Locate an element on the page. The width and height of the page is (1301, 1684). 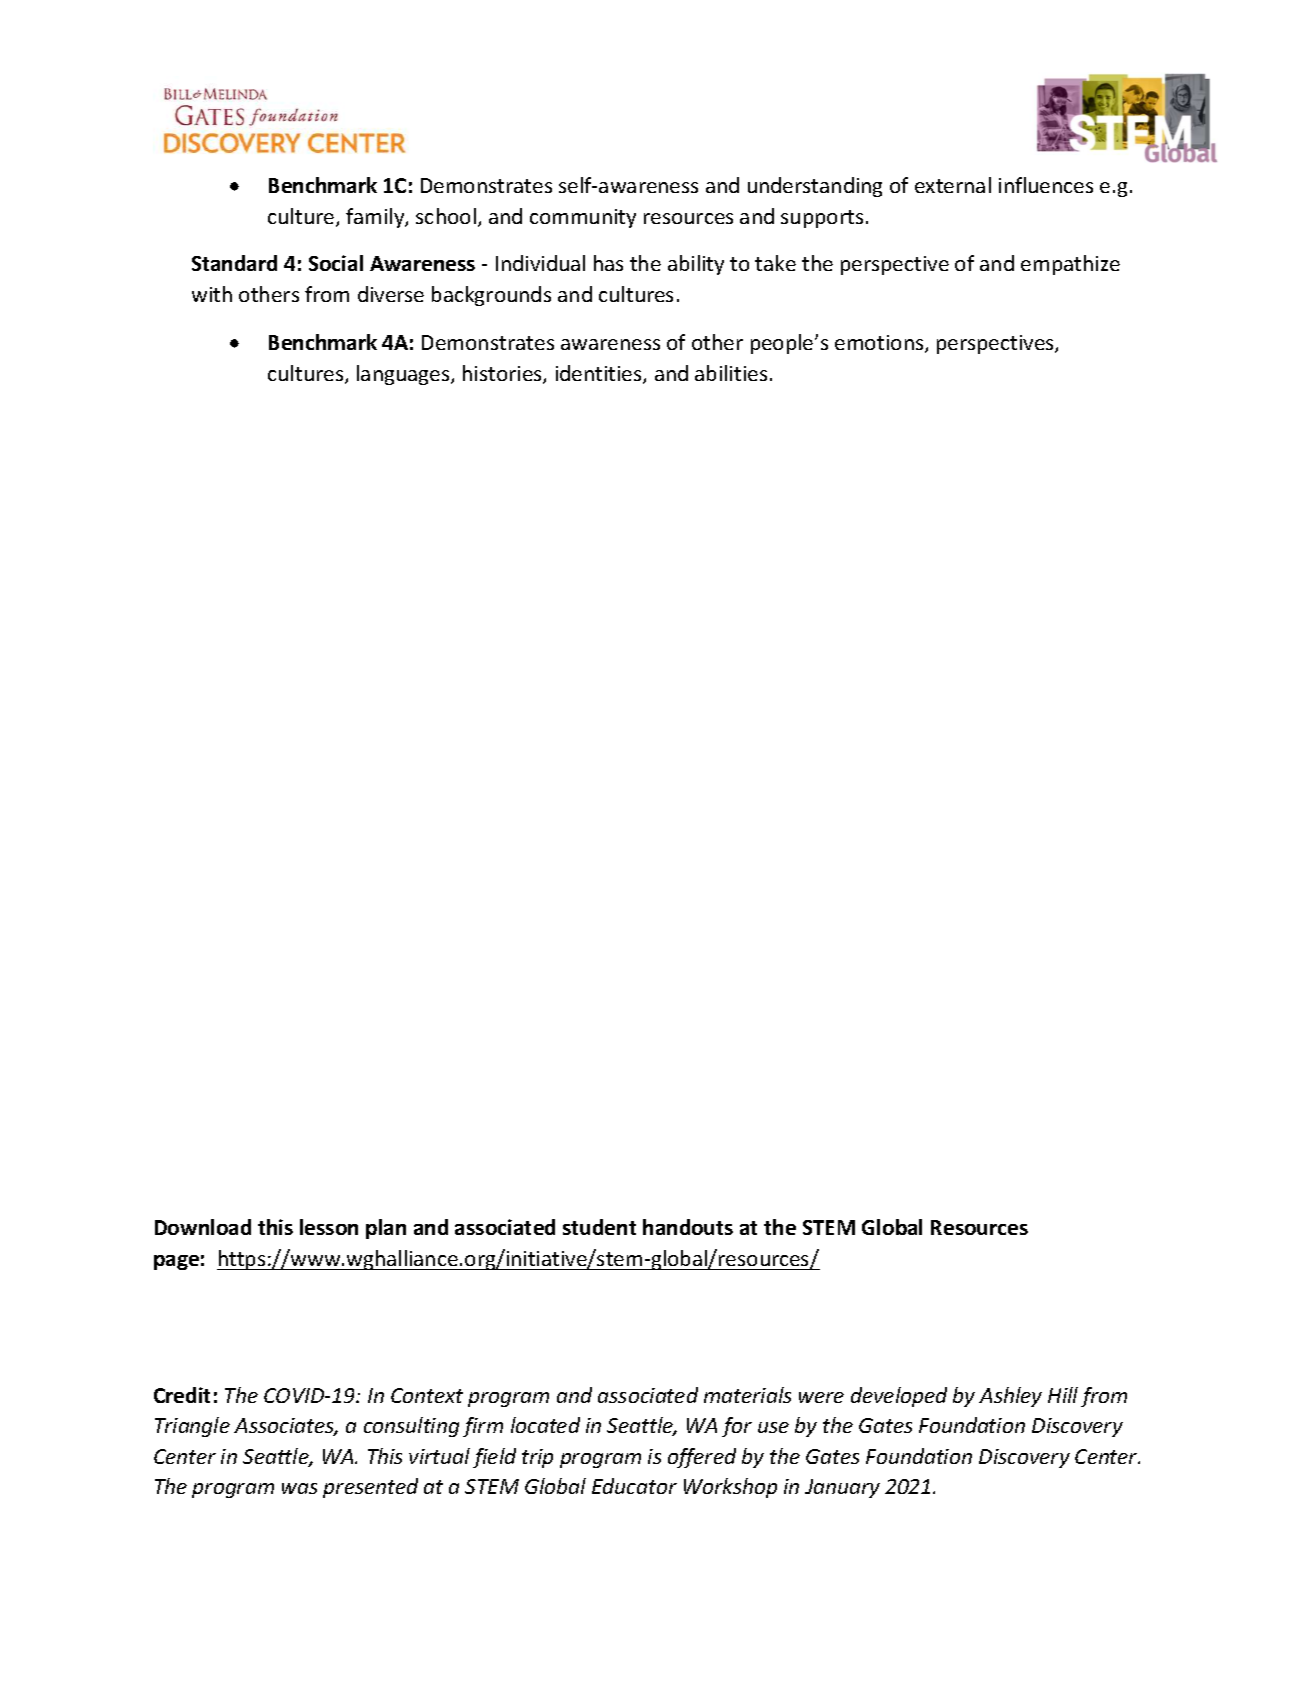
community is located at coordinates (583, 218).
